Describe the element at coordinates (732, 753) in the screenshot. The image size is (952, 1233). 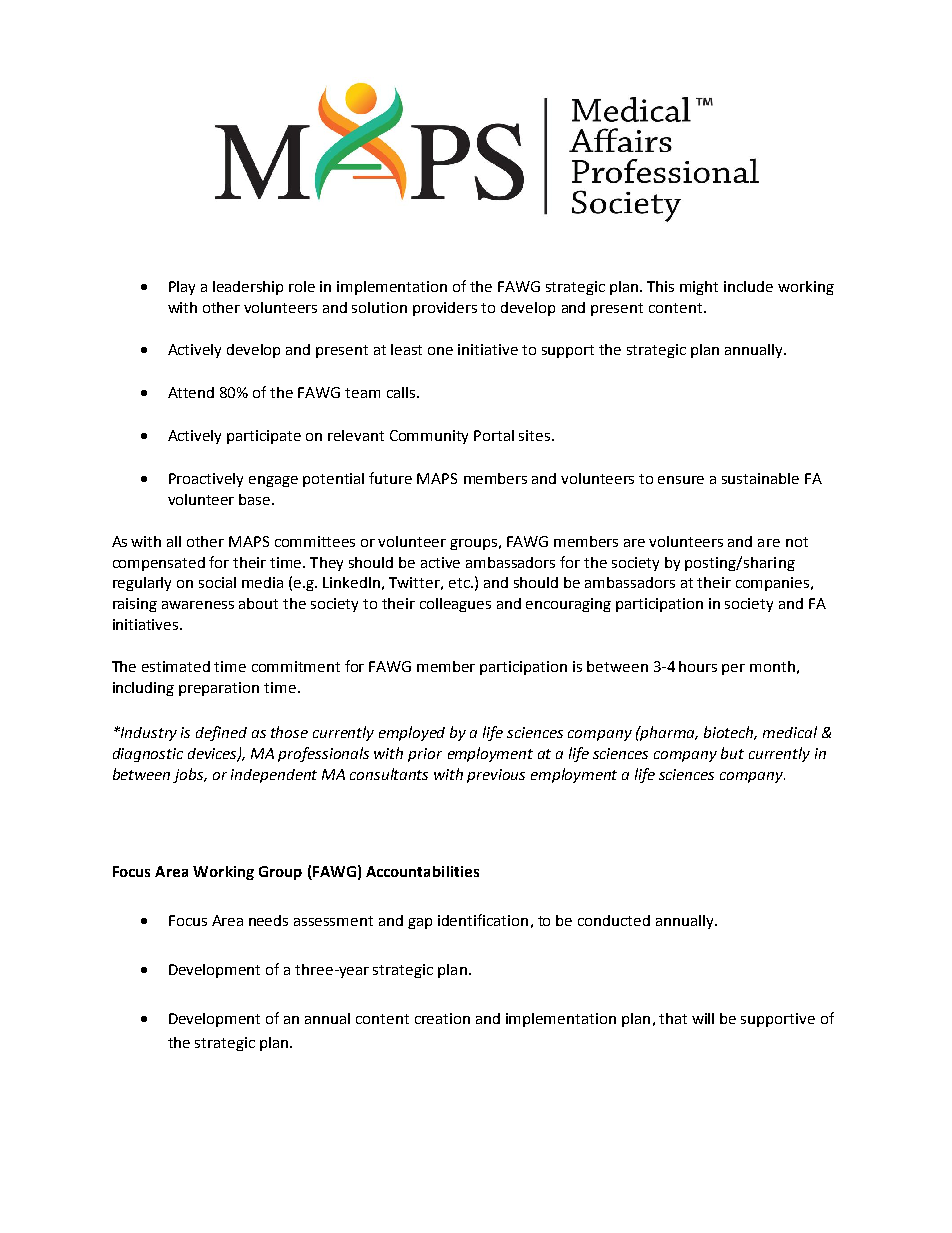
I see `but` at that location.
